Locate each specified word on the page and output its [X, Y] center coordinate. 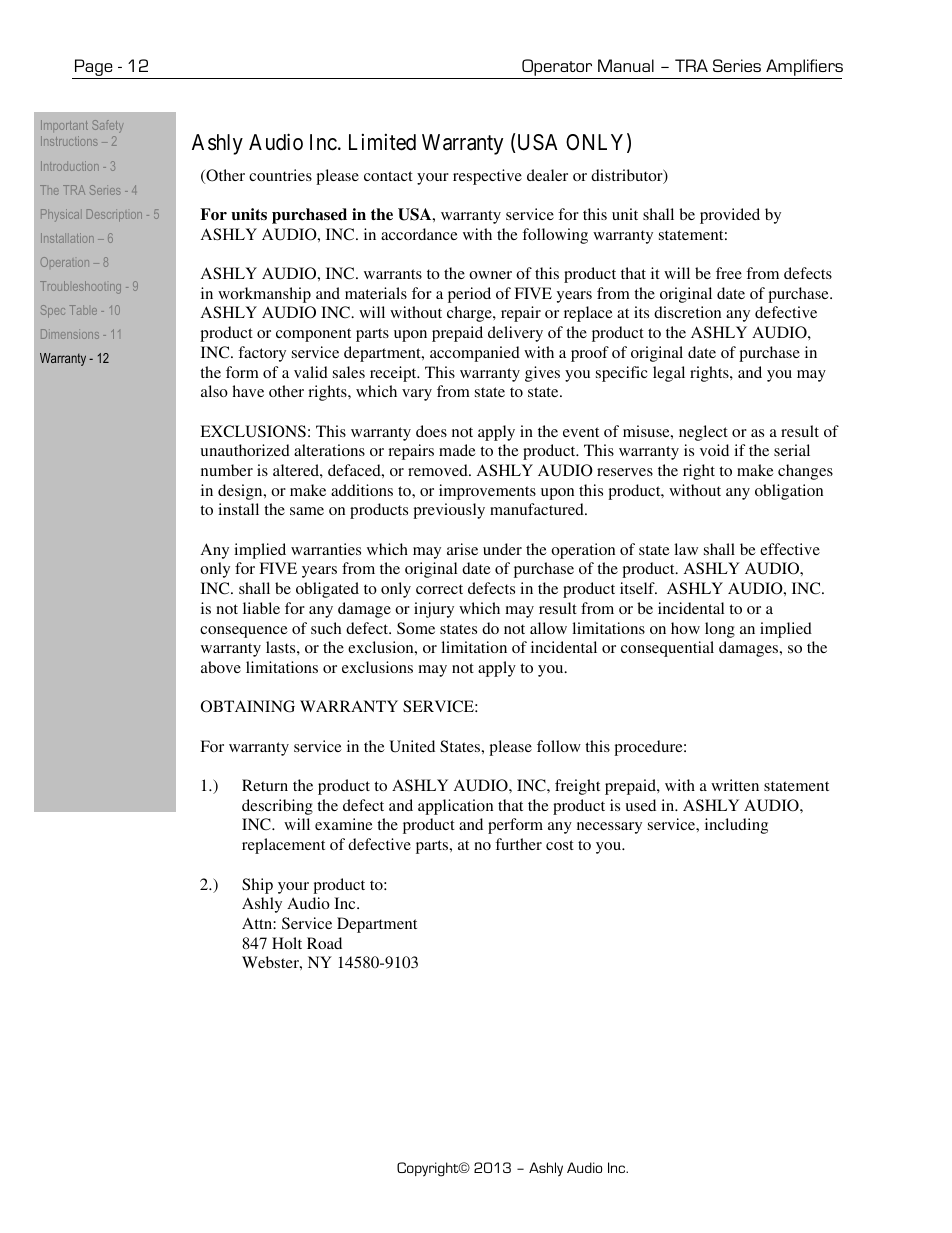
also [214, 391]
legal [669, 374]
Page [94, 69]
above [221, 667]
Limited [382, 142]
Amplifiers [804, 67]
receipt [394, 374]
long [720, 630]
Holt [287, 943]
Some [416, 628]
